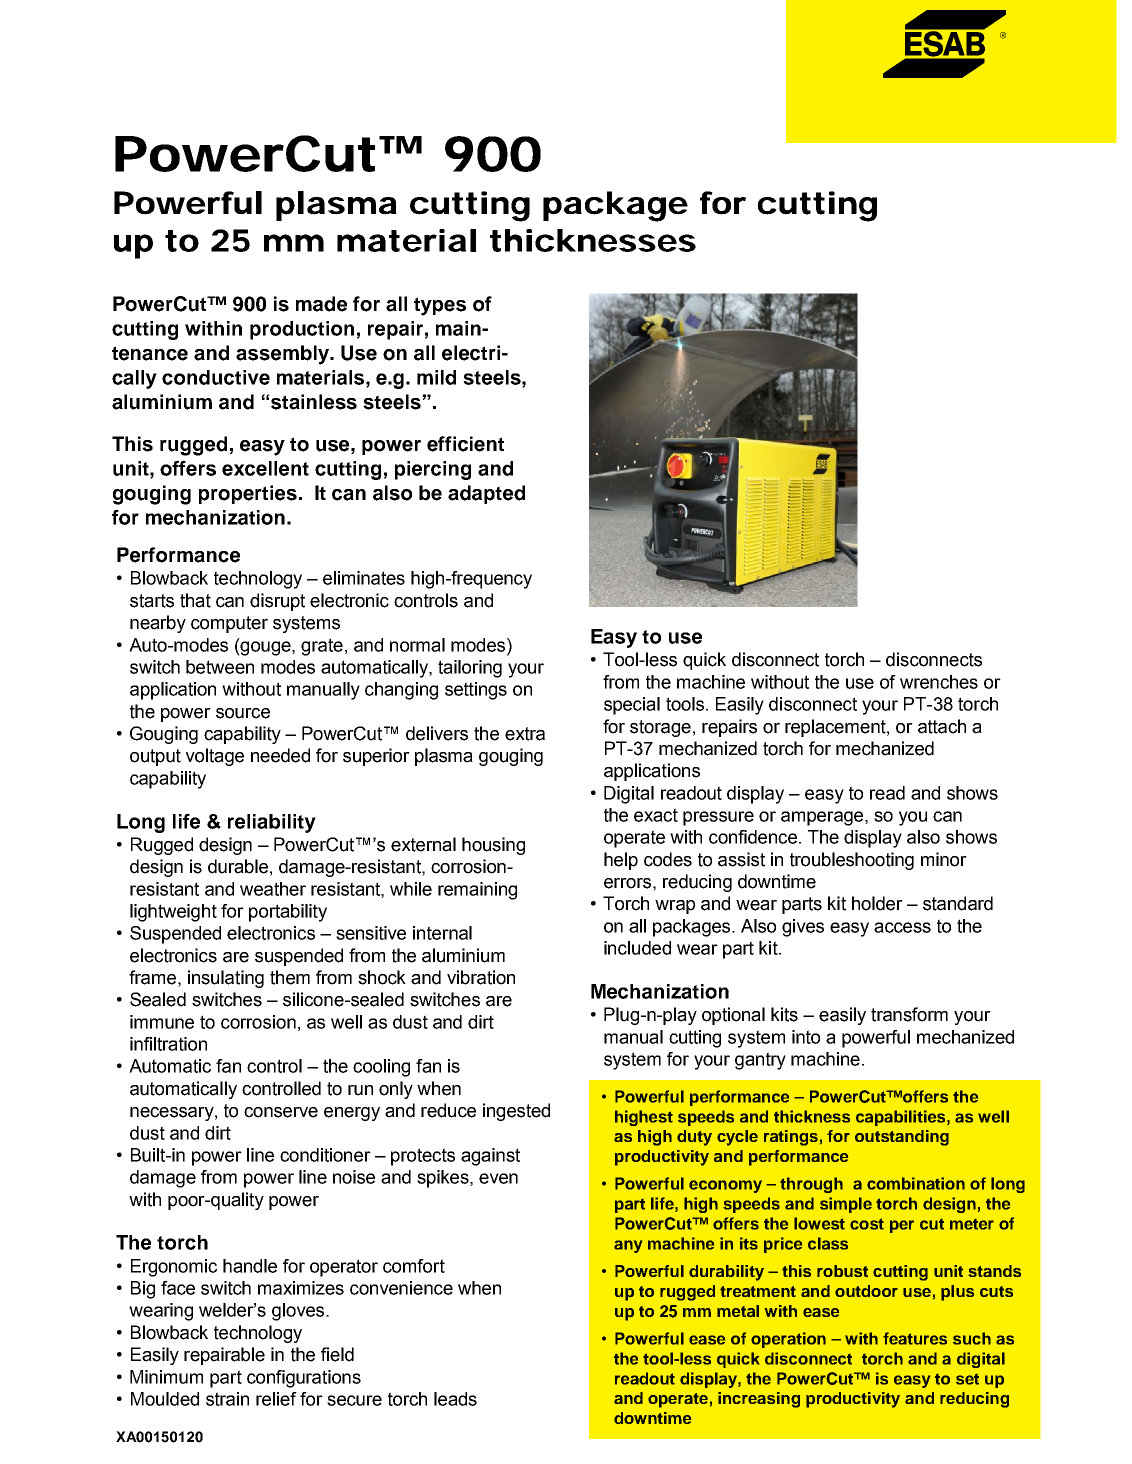  What do you see at coordinates (220, 667) in the document?
I see `between` at bounding box center [220, 667].
